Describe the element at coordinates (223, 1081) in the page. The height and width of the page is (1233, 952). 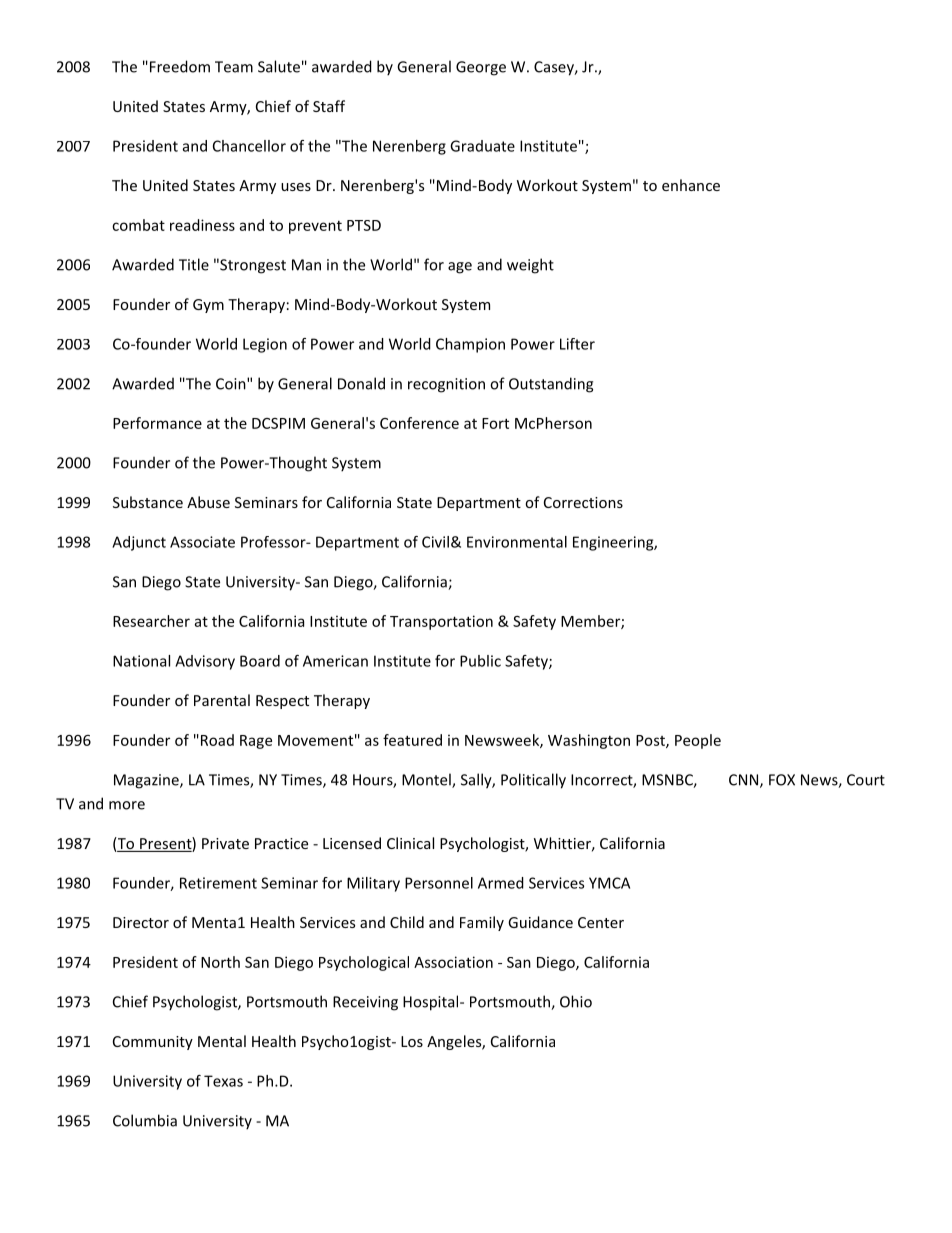
I see `Texas` at that location.
